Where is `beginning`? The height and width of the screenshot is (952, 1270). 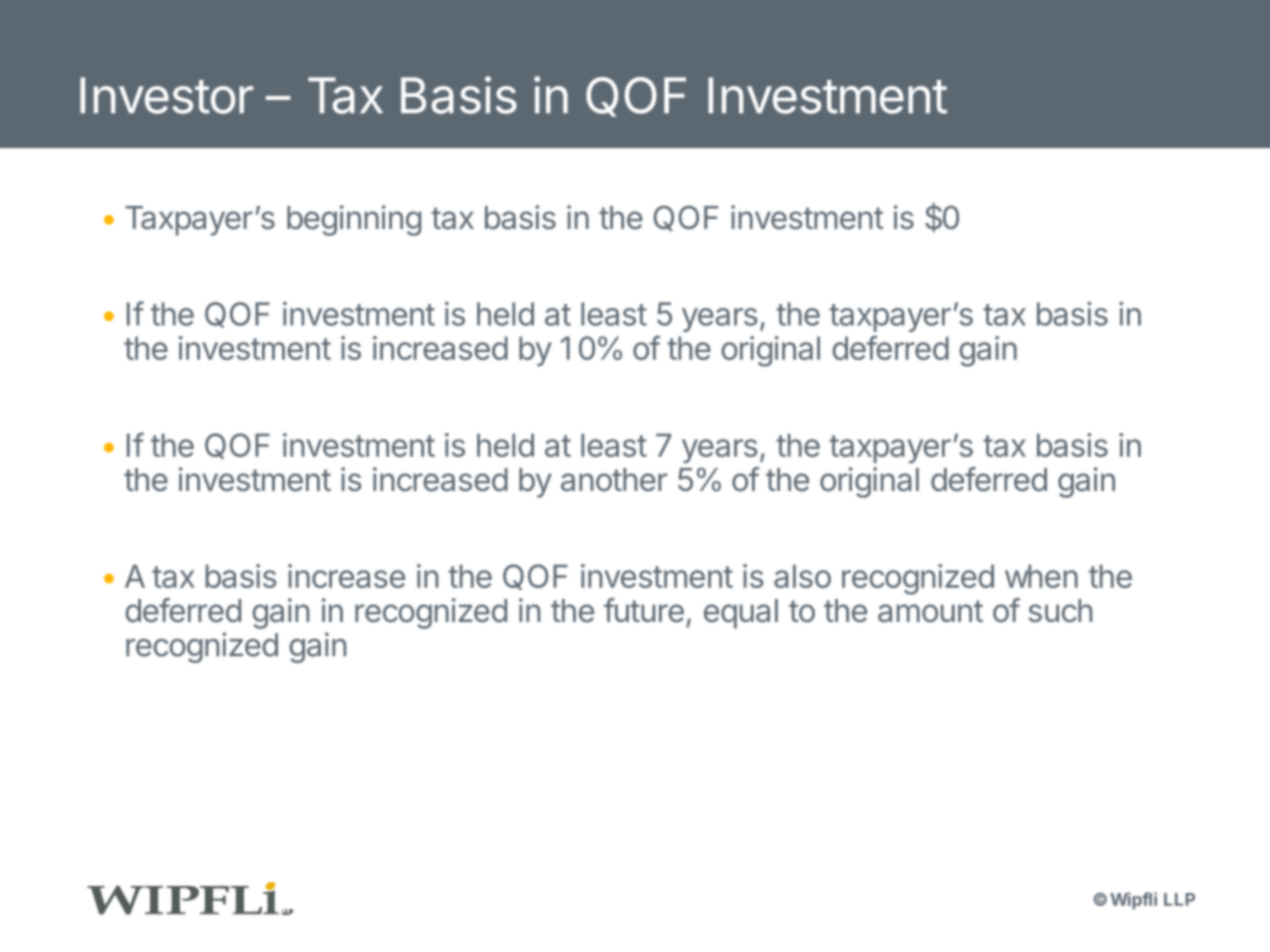 beginning is located at coordinates (354, 220).
